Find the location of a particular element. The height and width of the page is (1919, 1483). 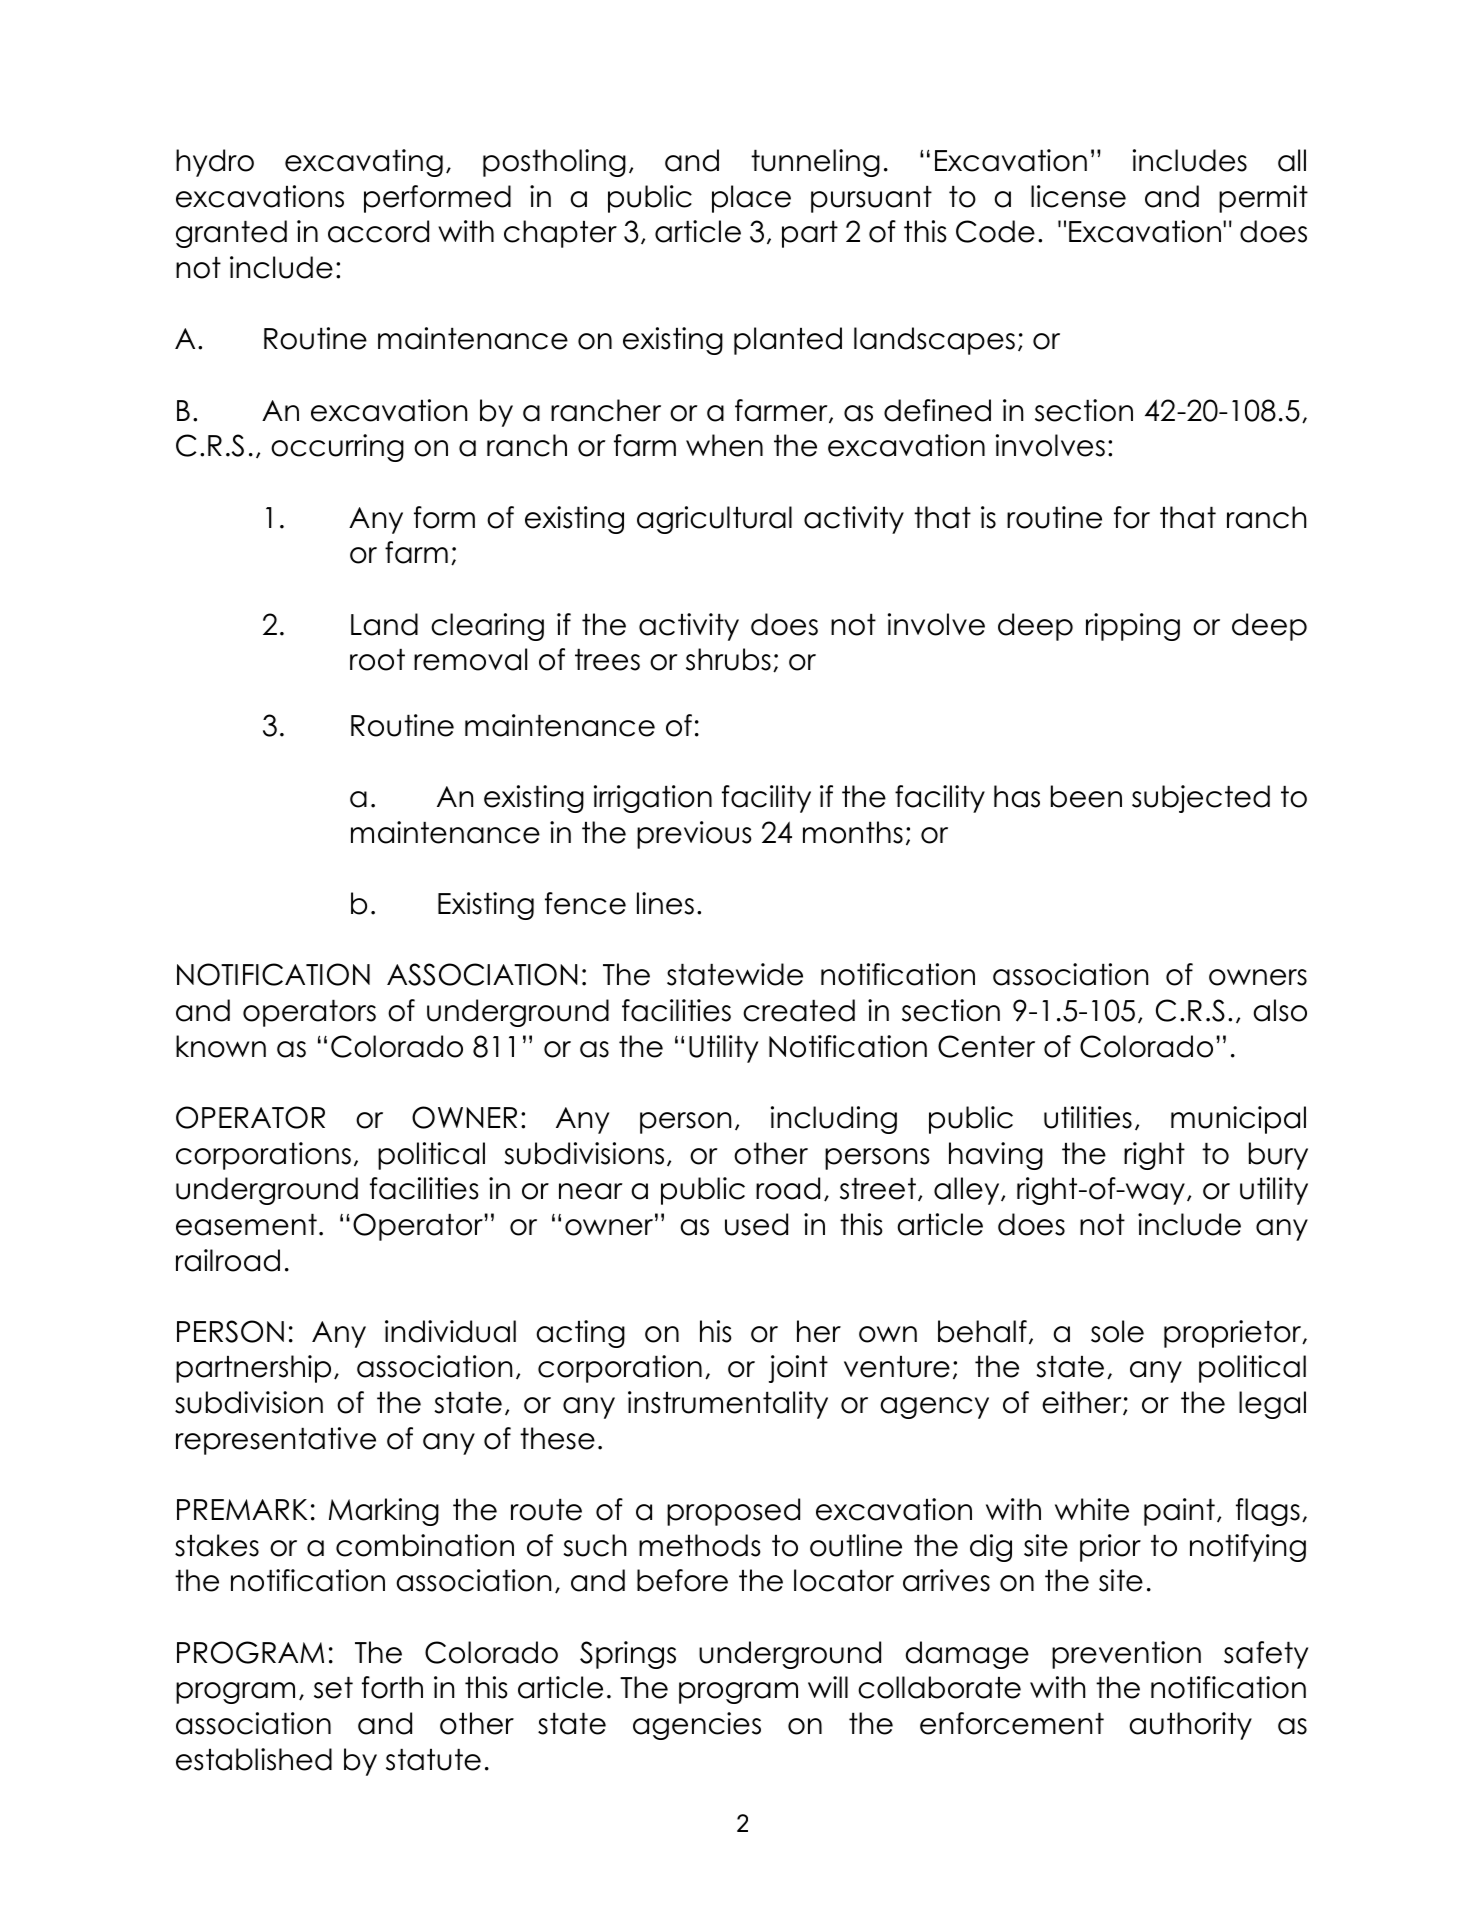

known is located at coordinates (221, 1046).
